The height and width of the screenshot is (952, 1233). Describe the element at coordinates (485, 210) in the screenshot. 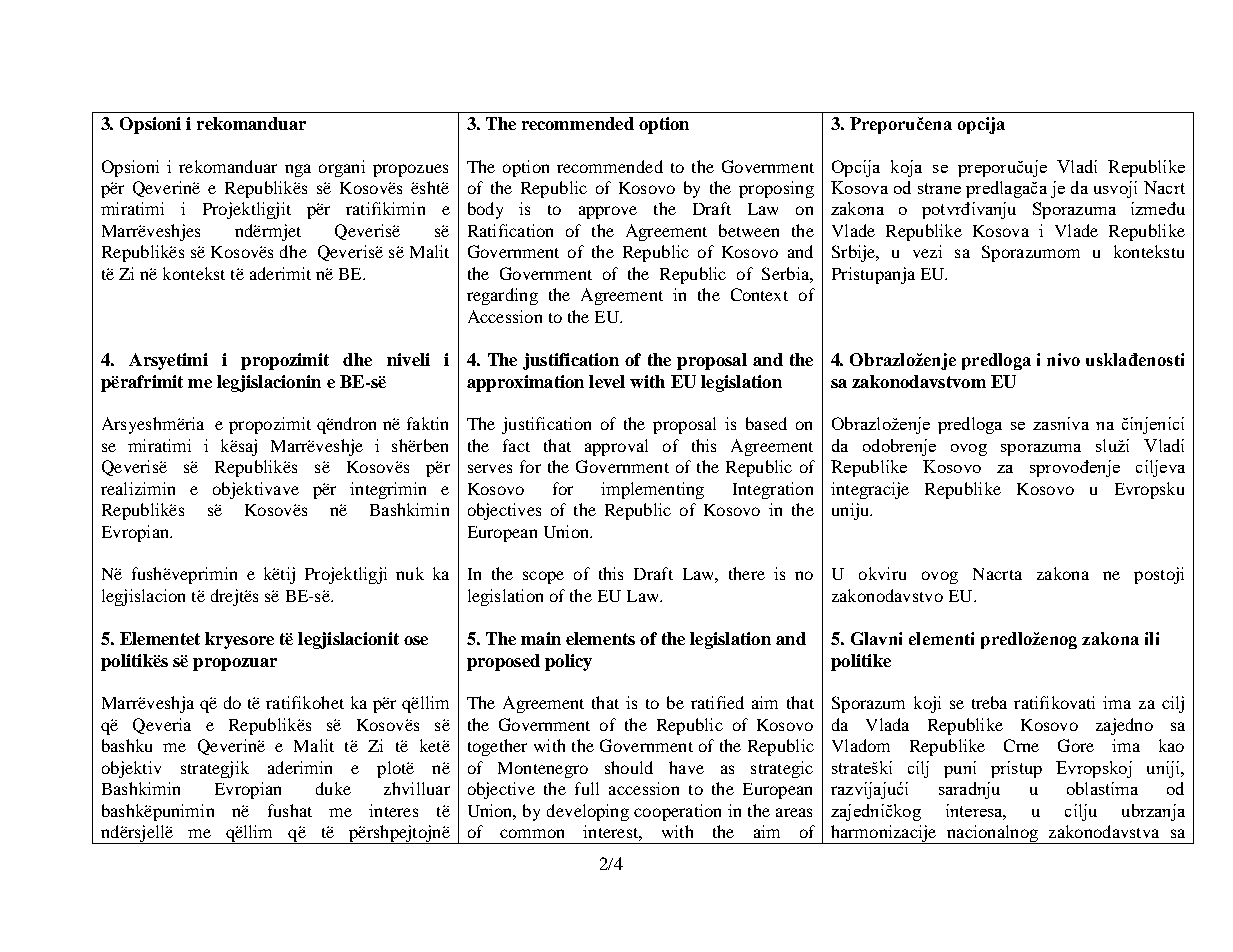

I see `body` at that location.
